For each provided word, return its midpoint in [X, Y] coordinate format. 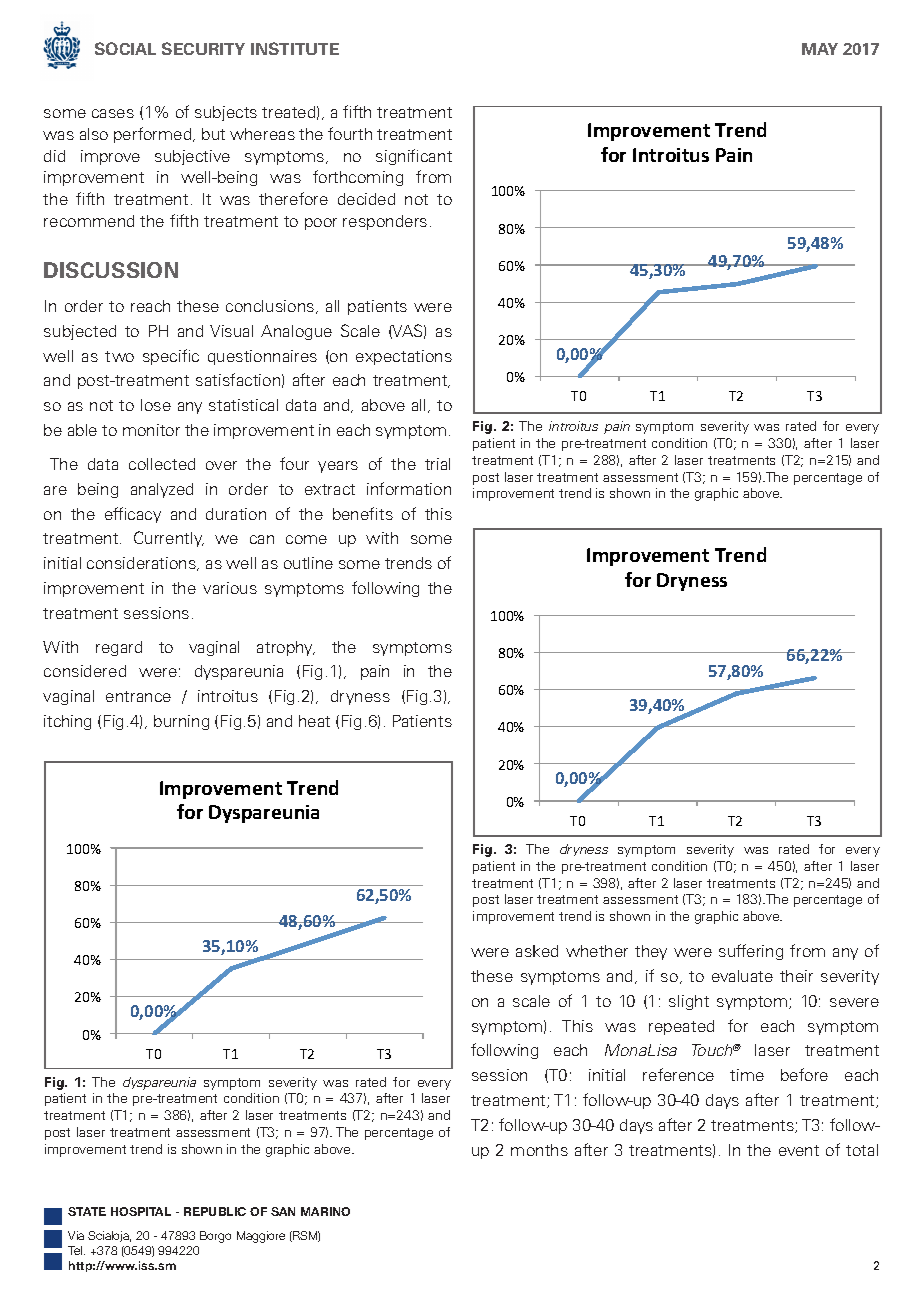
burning [181, 722]
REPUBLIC [215, 1211]
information [409, 488]
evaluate [742, 976]
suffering [751, 952]
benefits [363, 513]
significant [414, 157]
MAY [820, 49]
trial [437, 464]
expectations [404, 357]
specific [171, 357]
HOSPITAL [141, 1211]
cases [113, 113]
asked [537, 951]
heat [314, 721]
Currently [169, 539]
